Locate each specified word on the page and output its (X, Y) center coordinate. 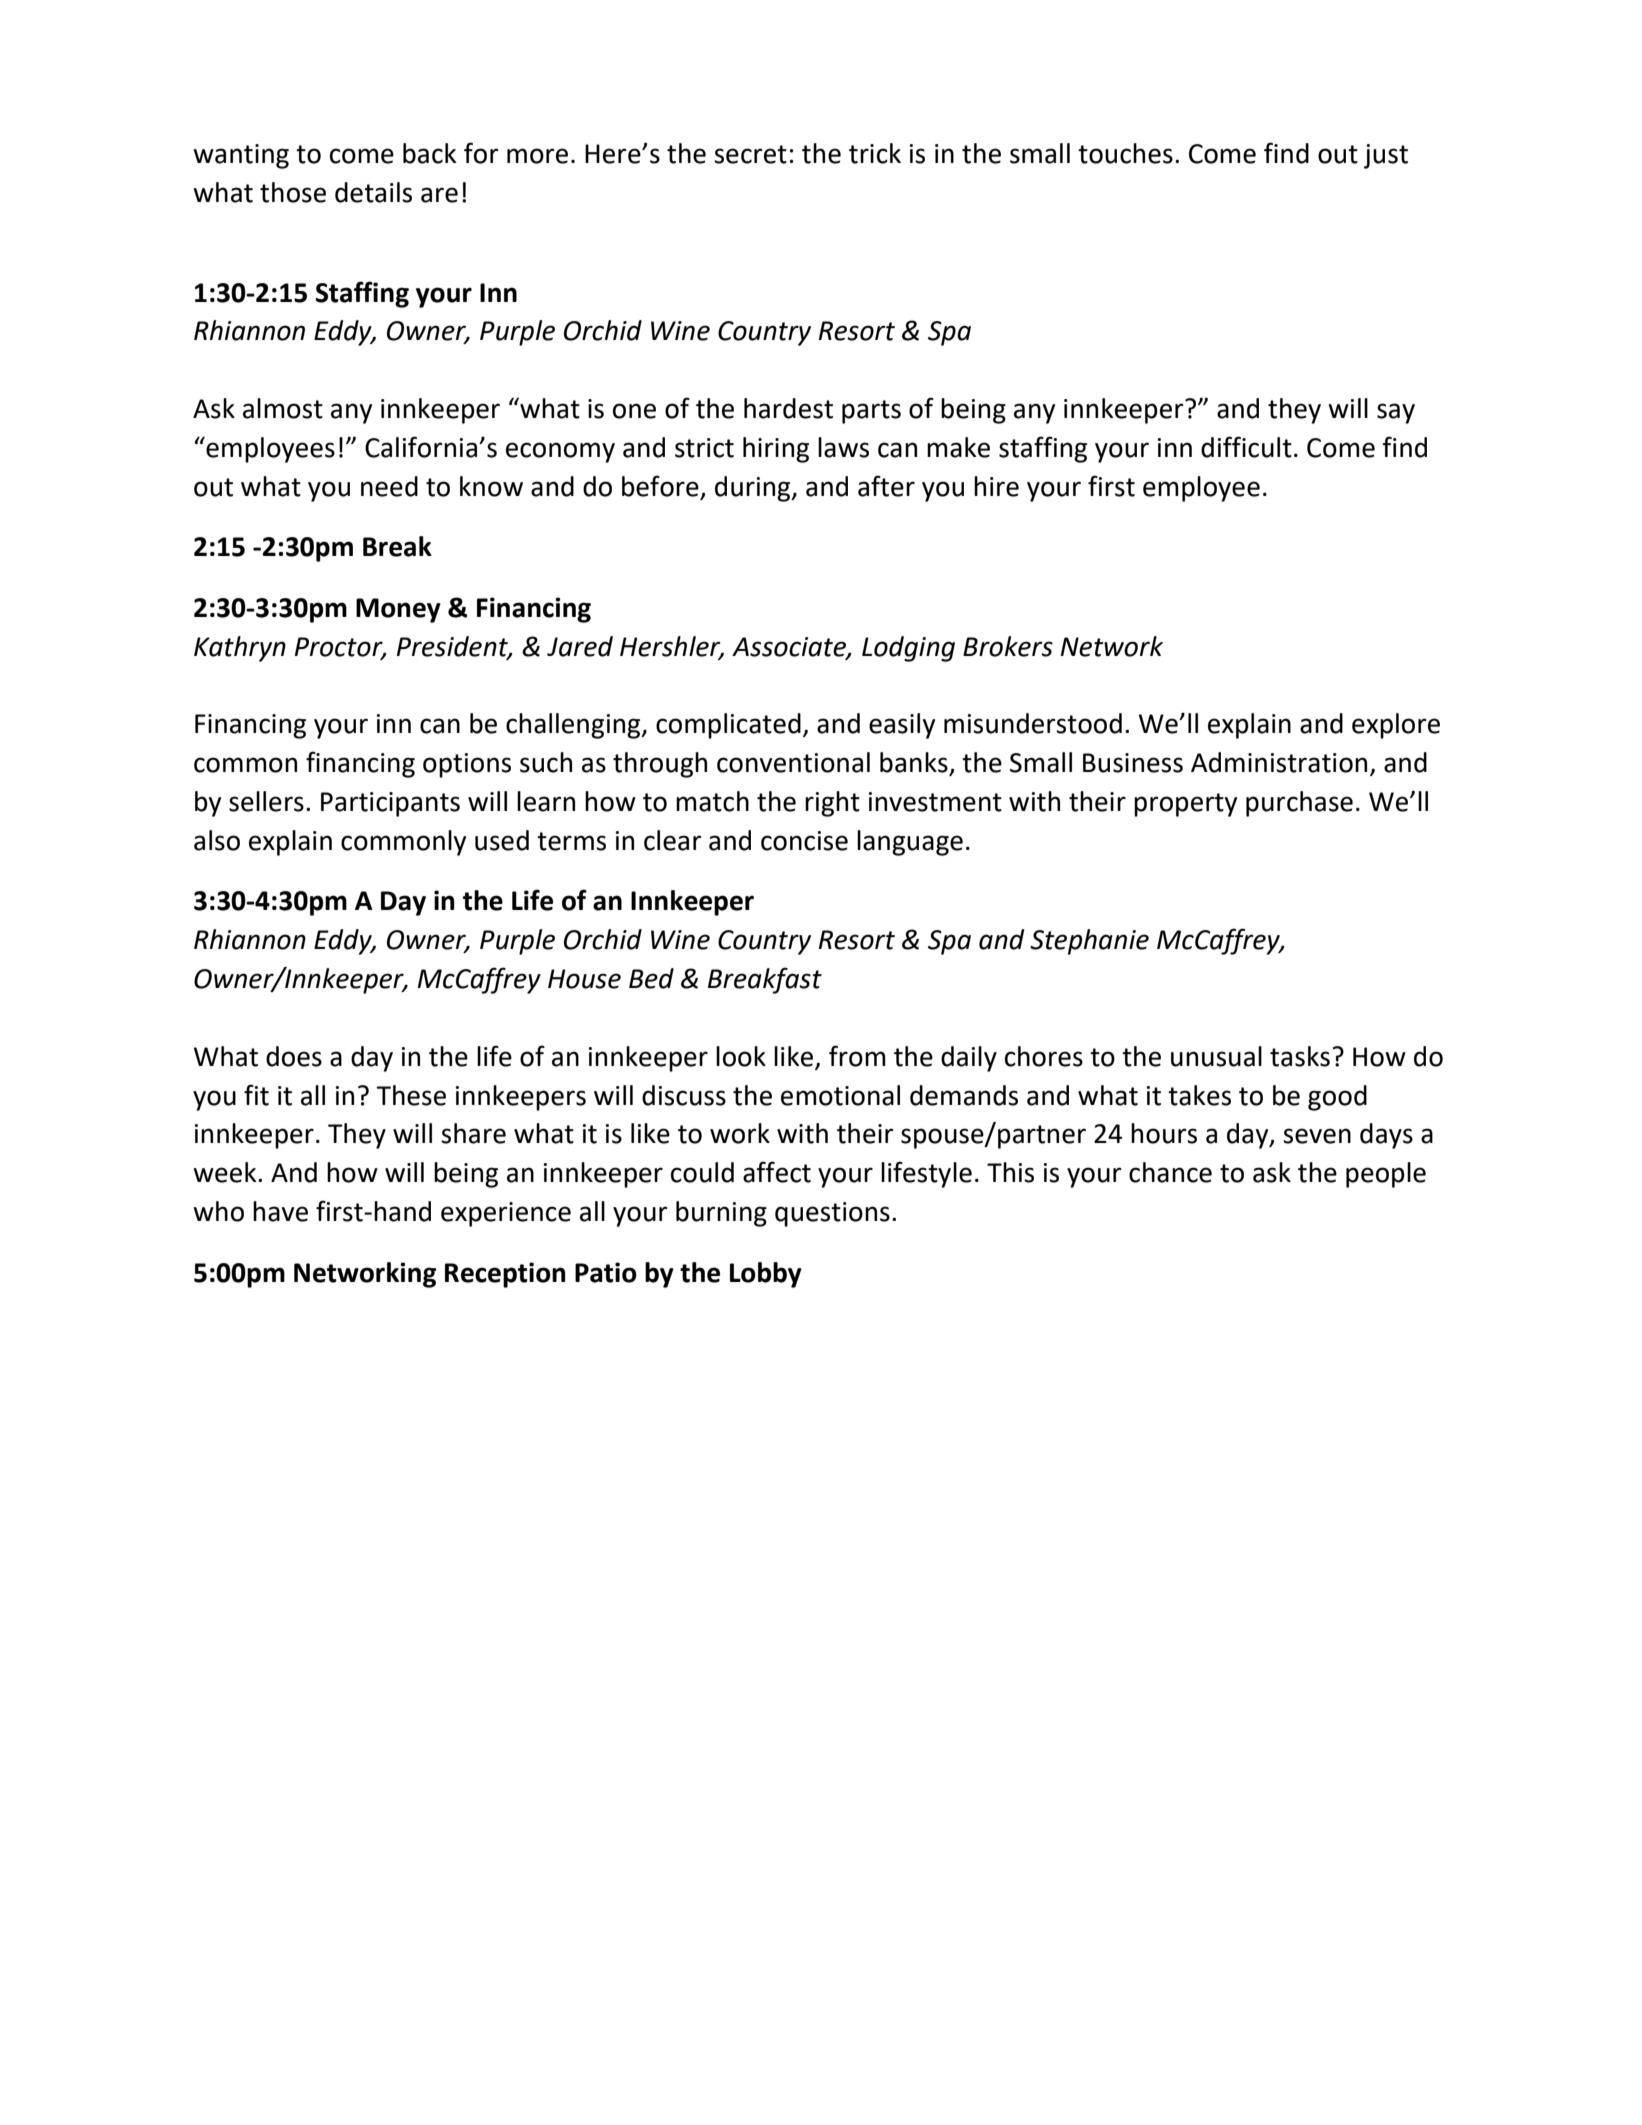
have (280, 1211)
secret (750, 154)
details (373, 192)
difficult (1246, 447)
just (1386, 156)
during (754, 489)
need (389, 486)
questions (832, 1214)
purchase (1299, 804)
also (217, 840)
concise (804, 841)
